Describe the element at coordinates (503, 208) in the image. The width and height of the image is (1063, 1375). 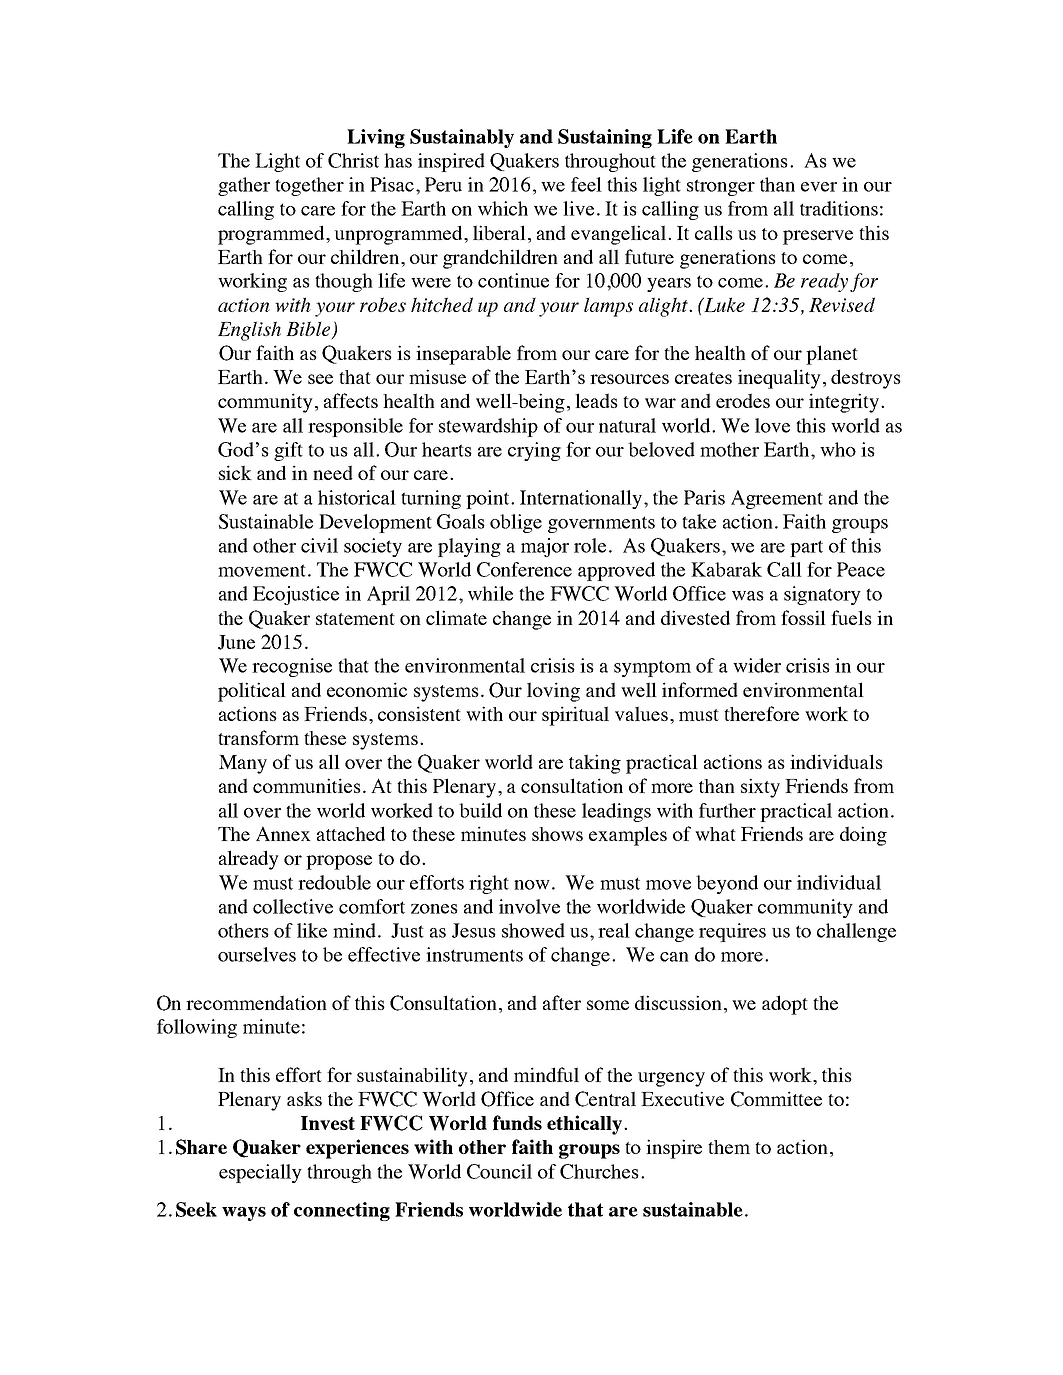
I see `which` at that location.
